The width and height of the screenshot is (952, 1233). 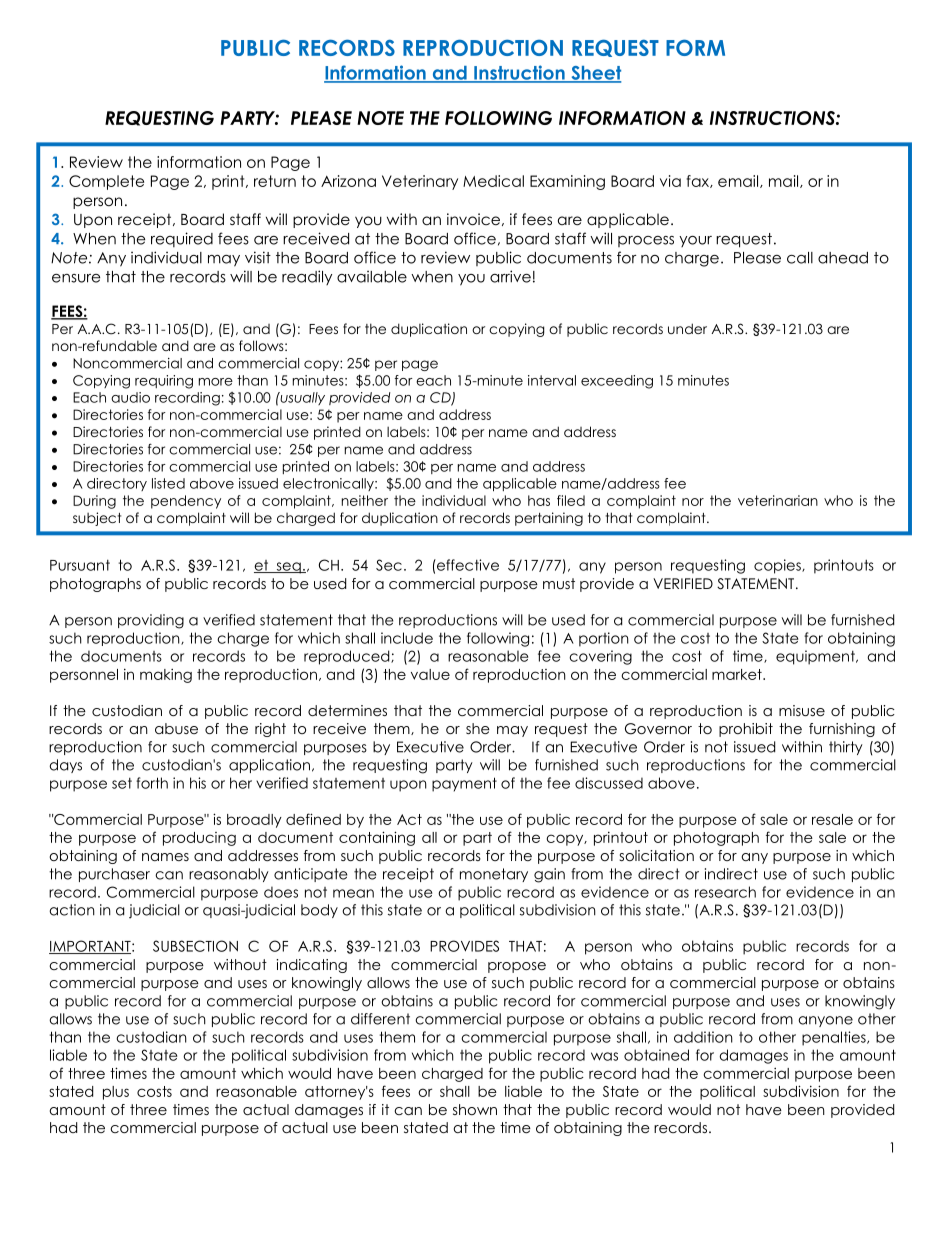 What do you see at coordinates (106, 182) in the screenshot?
I see `Complete` at bounding box center [106, 182].
